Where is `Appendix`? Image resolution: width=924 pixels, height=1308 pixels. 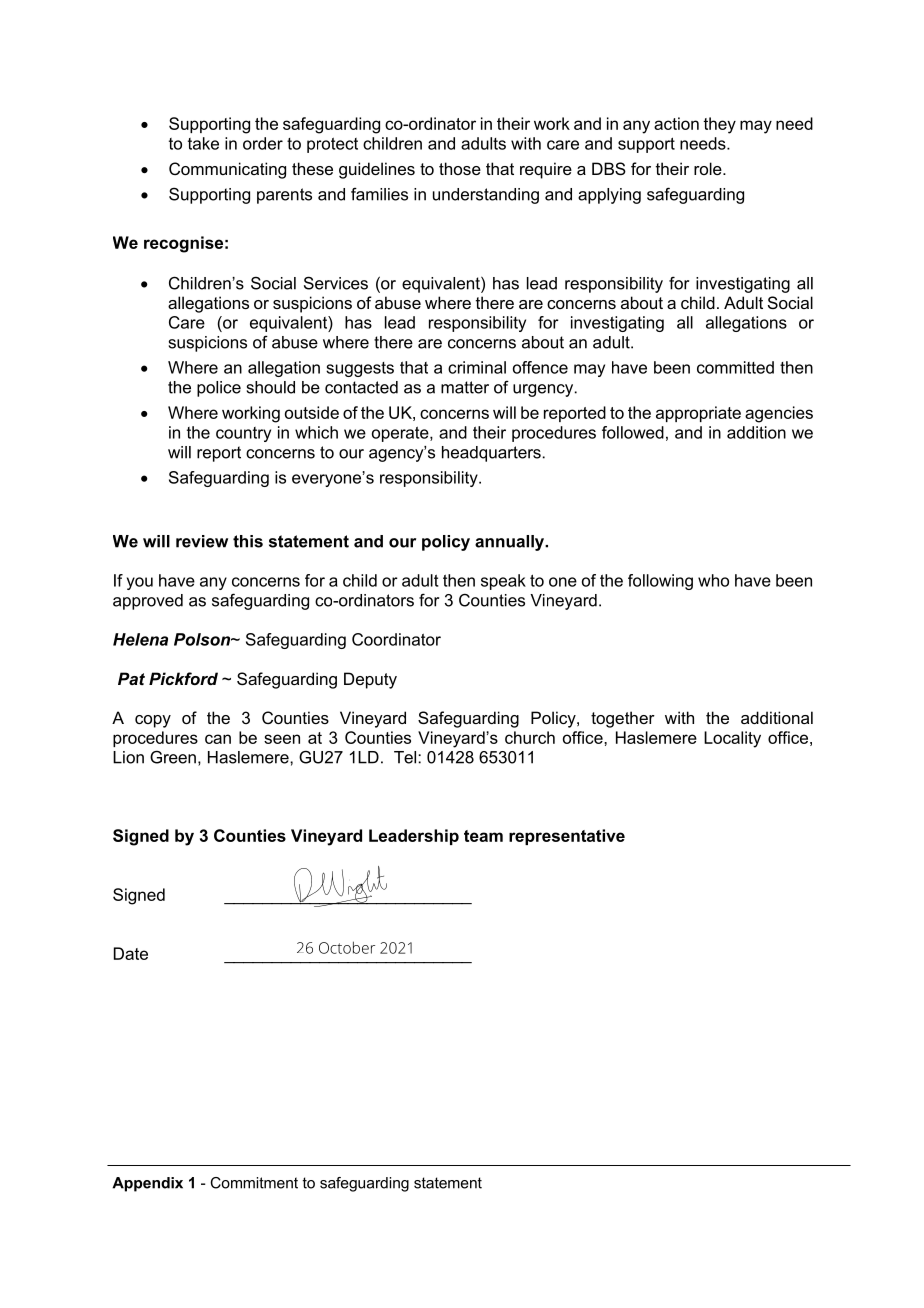 Appendix is located at coordinates (147, 1184).
